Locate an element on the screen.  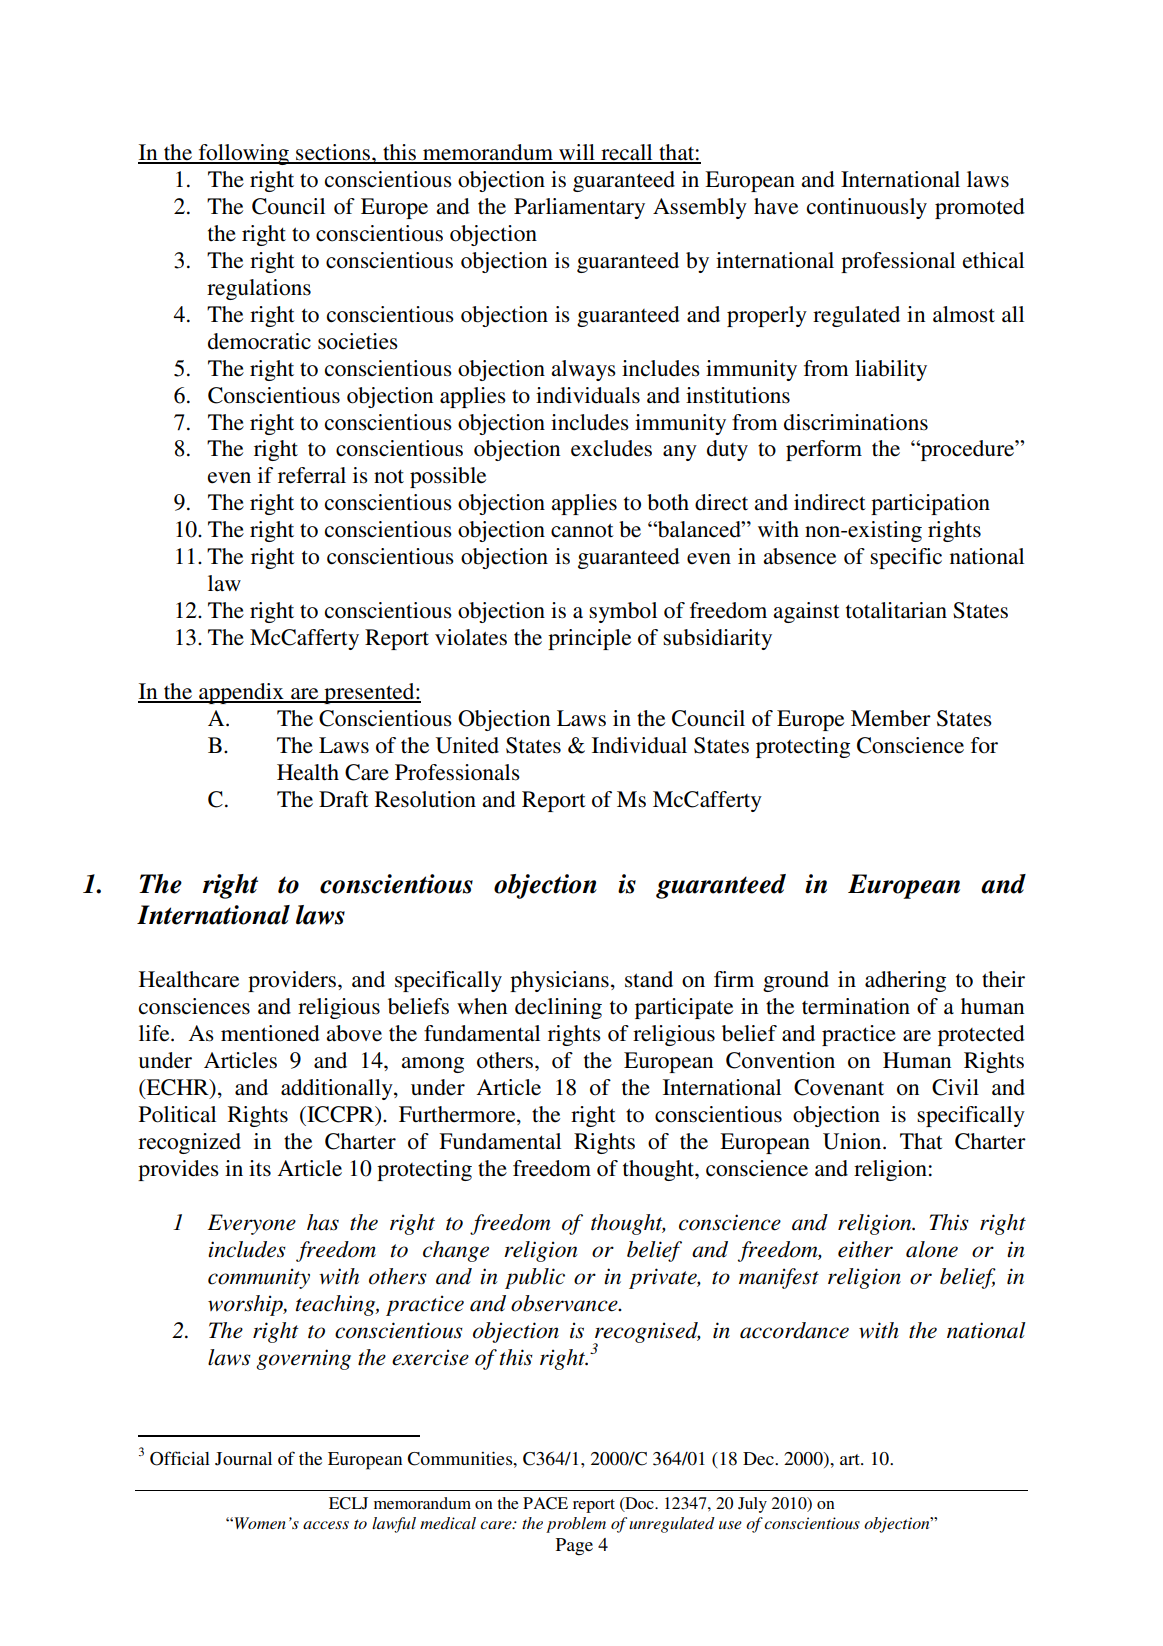
Journal is located at coordinates (243, 1459).
